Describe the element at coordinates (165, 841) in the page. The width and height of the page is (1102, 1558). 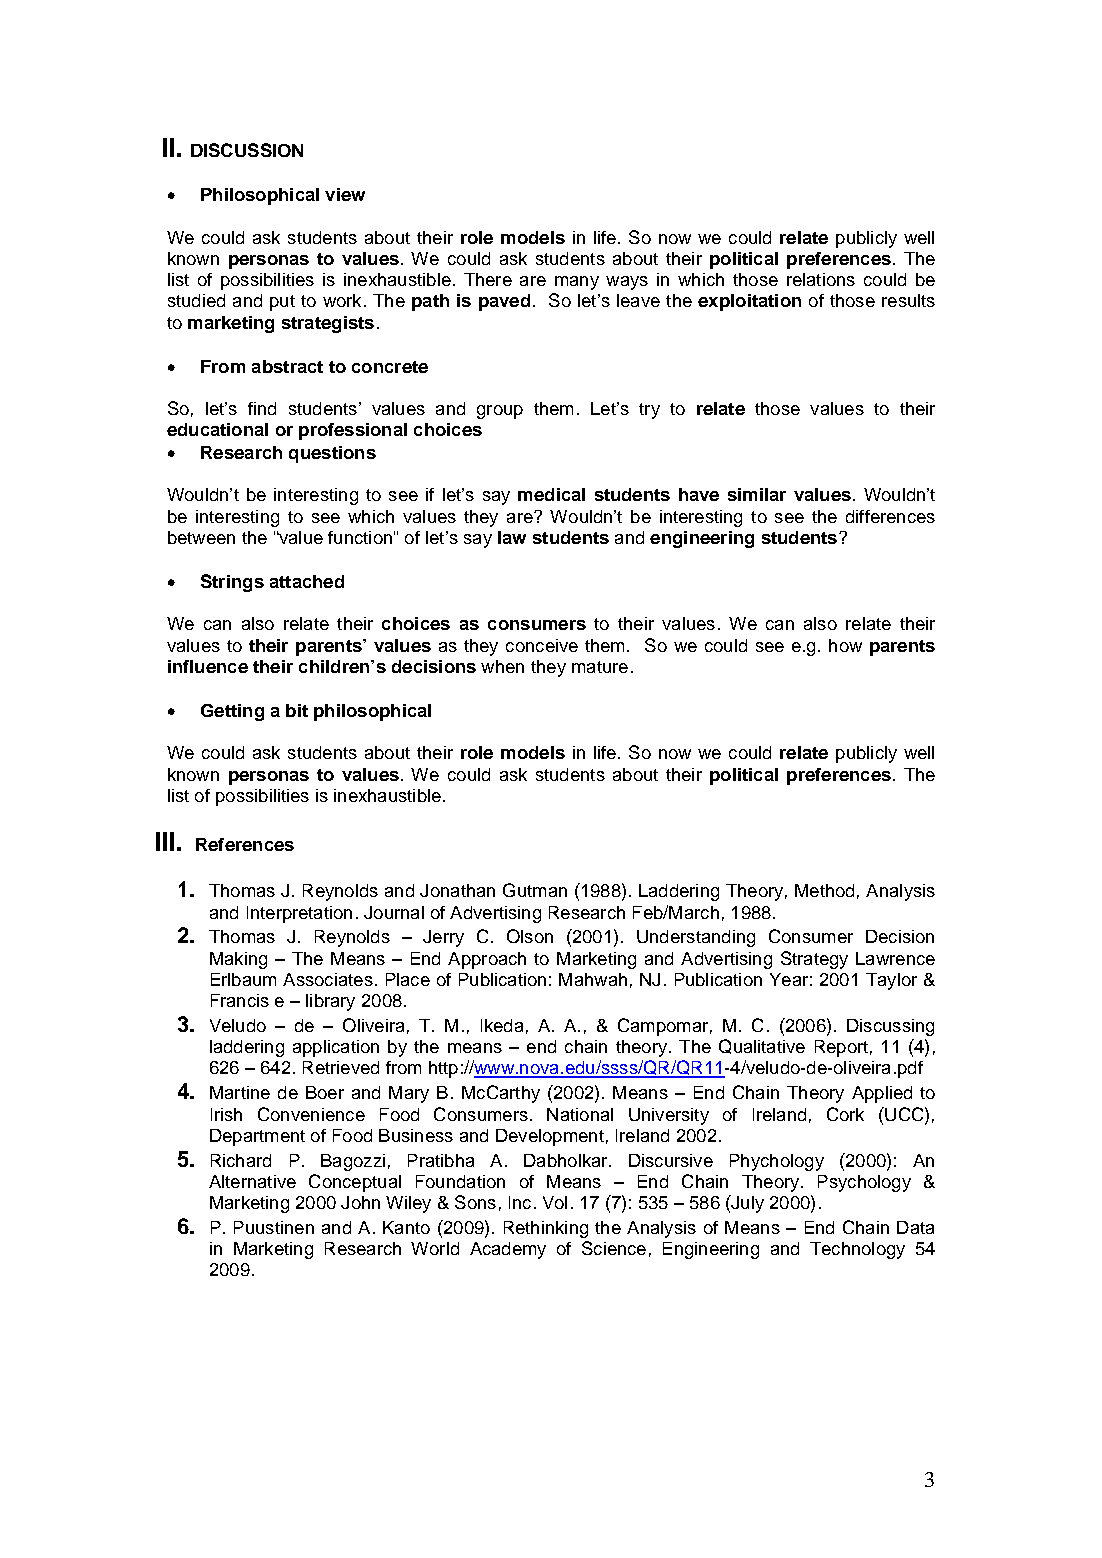
I see `III` at that location.
